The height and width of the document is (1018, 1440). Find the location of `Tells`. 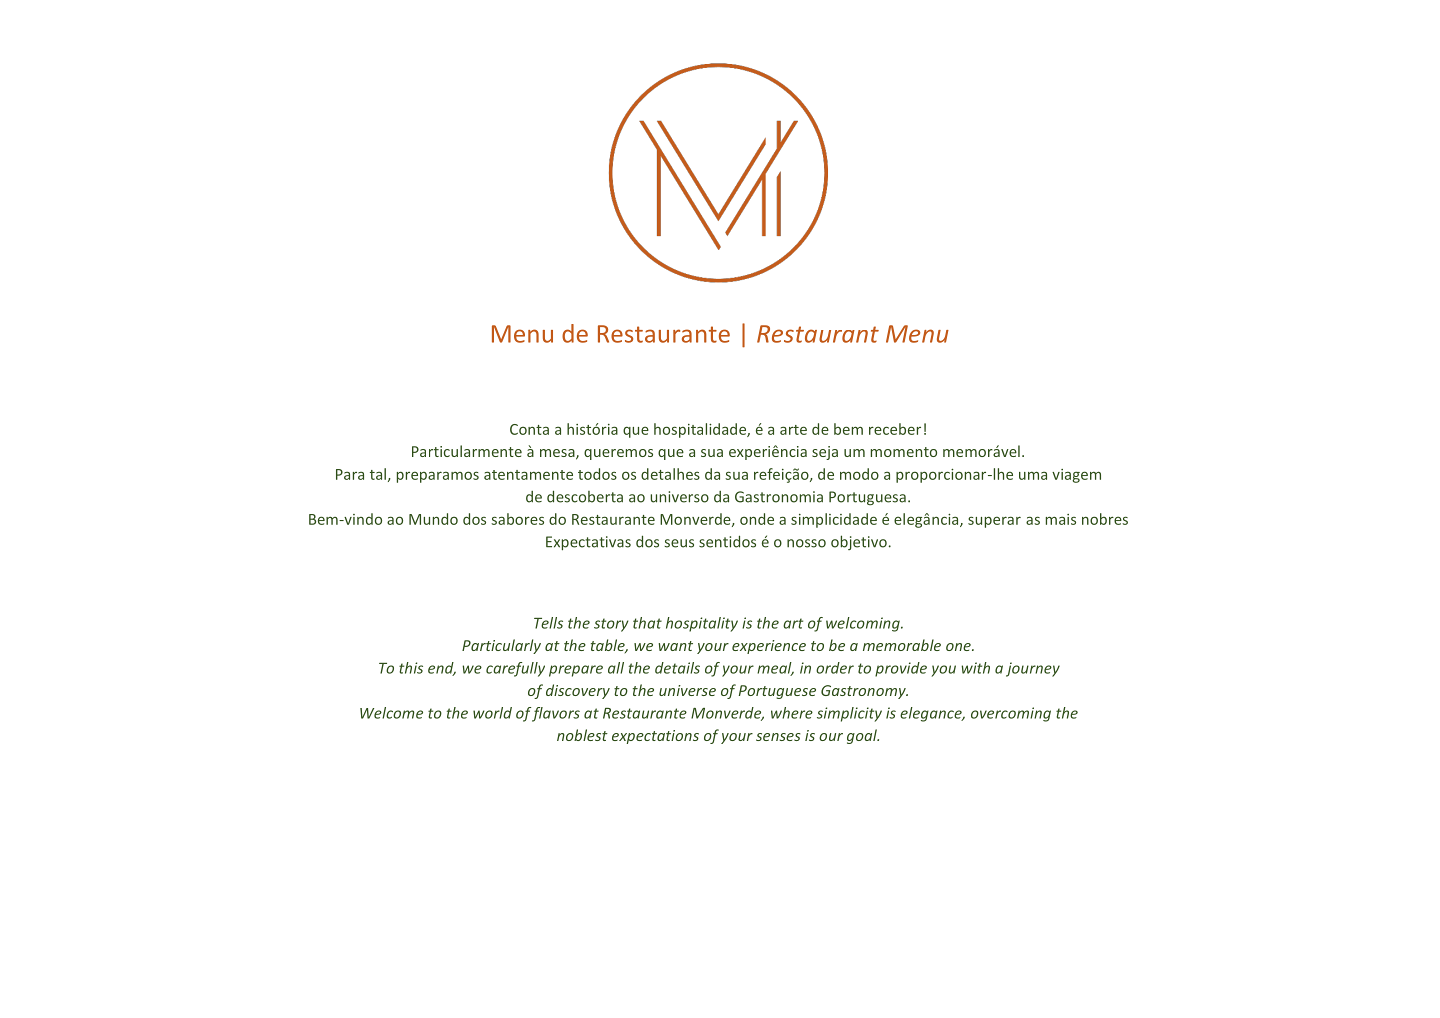

Tells is located at coordinates (548, 623).
